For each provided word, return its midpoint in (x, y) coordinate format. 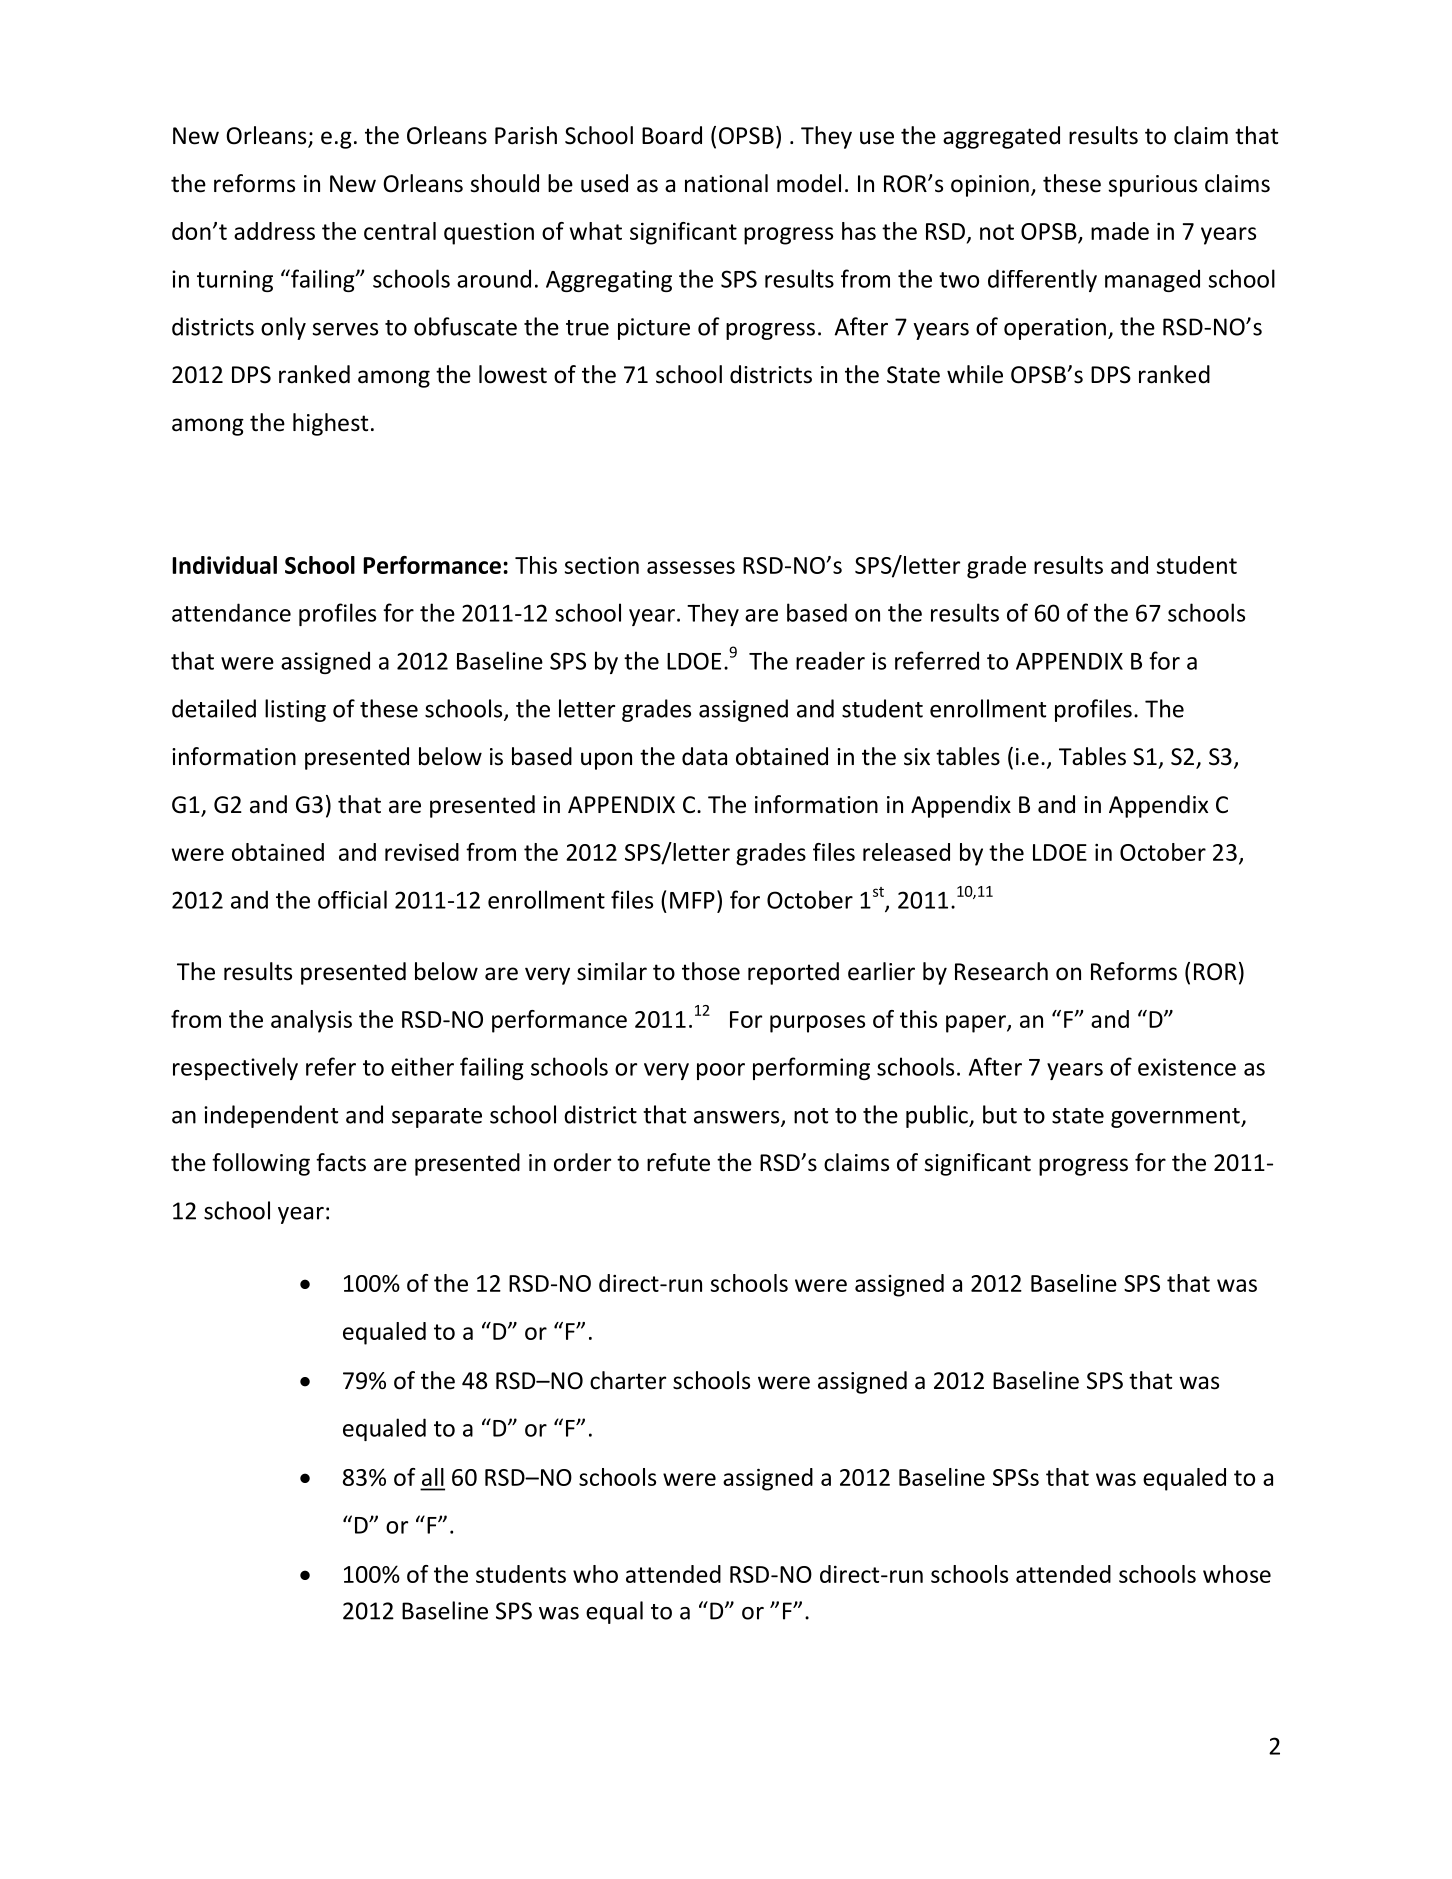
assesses (691, 567)
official (352, 899)
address (274, 231)
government (1176, 1118)
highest (330, 424)
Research (1001, 971)
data (704, 756)
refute (678, 1162)
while (975, 374)
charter (628, 1380)
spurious (1152, 186)
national (726, 183)
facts (341, 1162)
